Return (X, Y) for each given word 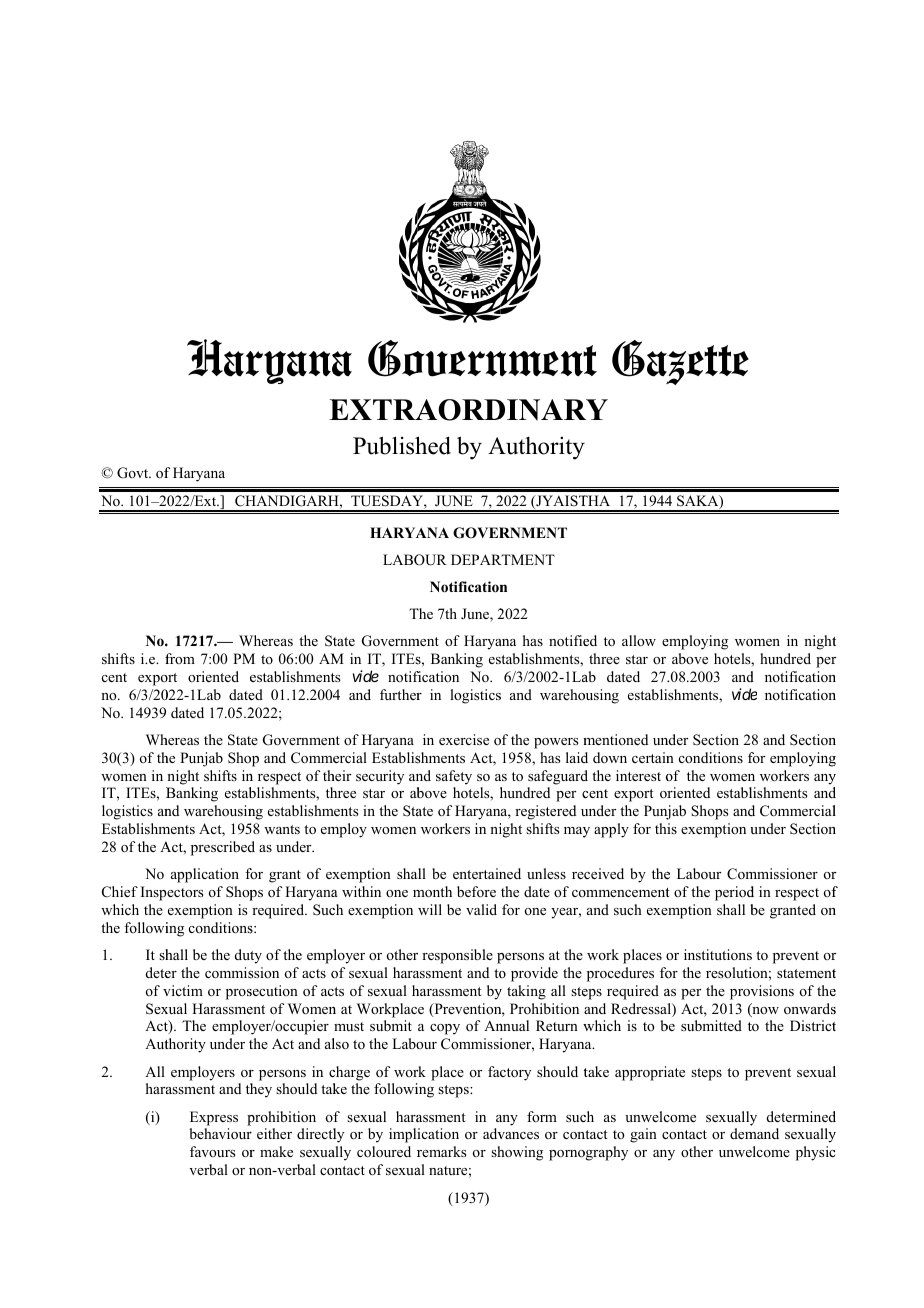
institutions (718, 954)
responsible (457, 956)
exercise (464, 739)
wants (282, 829)
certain (653, 757)
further (401, 694)
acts (314, 973)
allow (639, 640)
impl (403, 1135)
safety (454, 777)
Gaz (650, 362)
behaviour (221, 1134)
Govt (134, 473)
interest (638, 775)
